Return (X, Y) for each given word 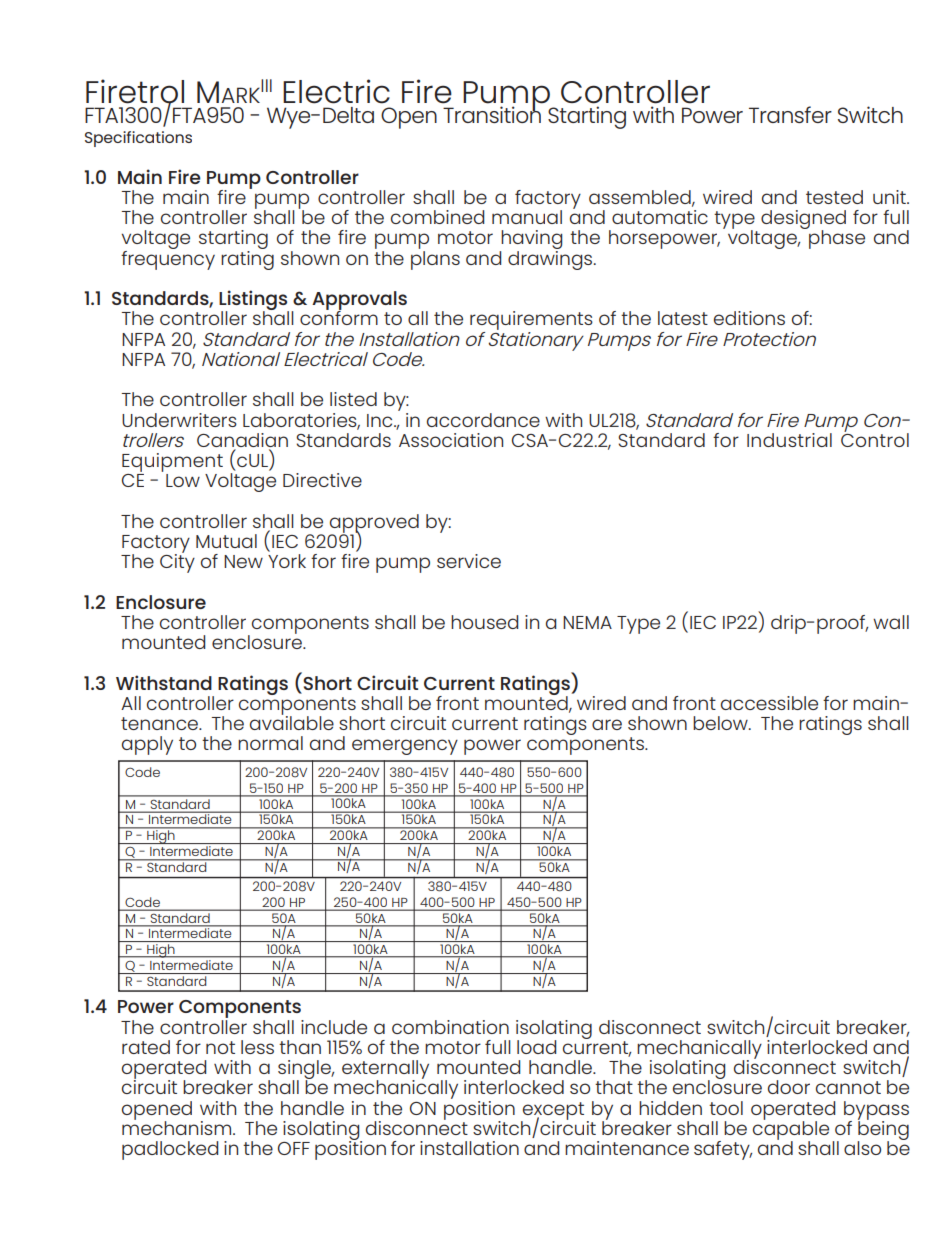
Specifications (138, 139)
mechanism (178, 1126)
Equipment (172, 462)
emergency (405, 747)
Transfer (790, 114)
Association (451, 440)
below (721, 723)
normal (270, 743)
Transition (492, 113)
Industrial (789, 440)
